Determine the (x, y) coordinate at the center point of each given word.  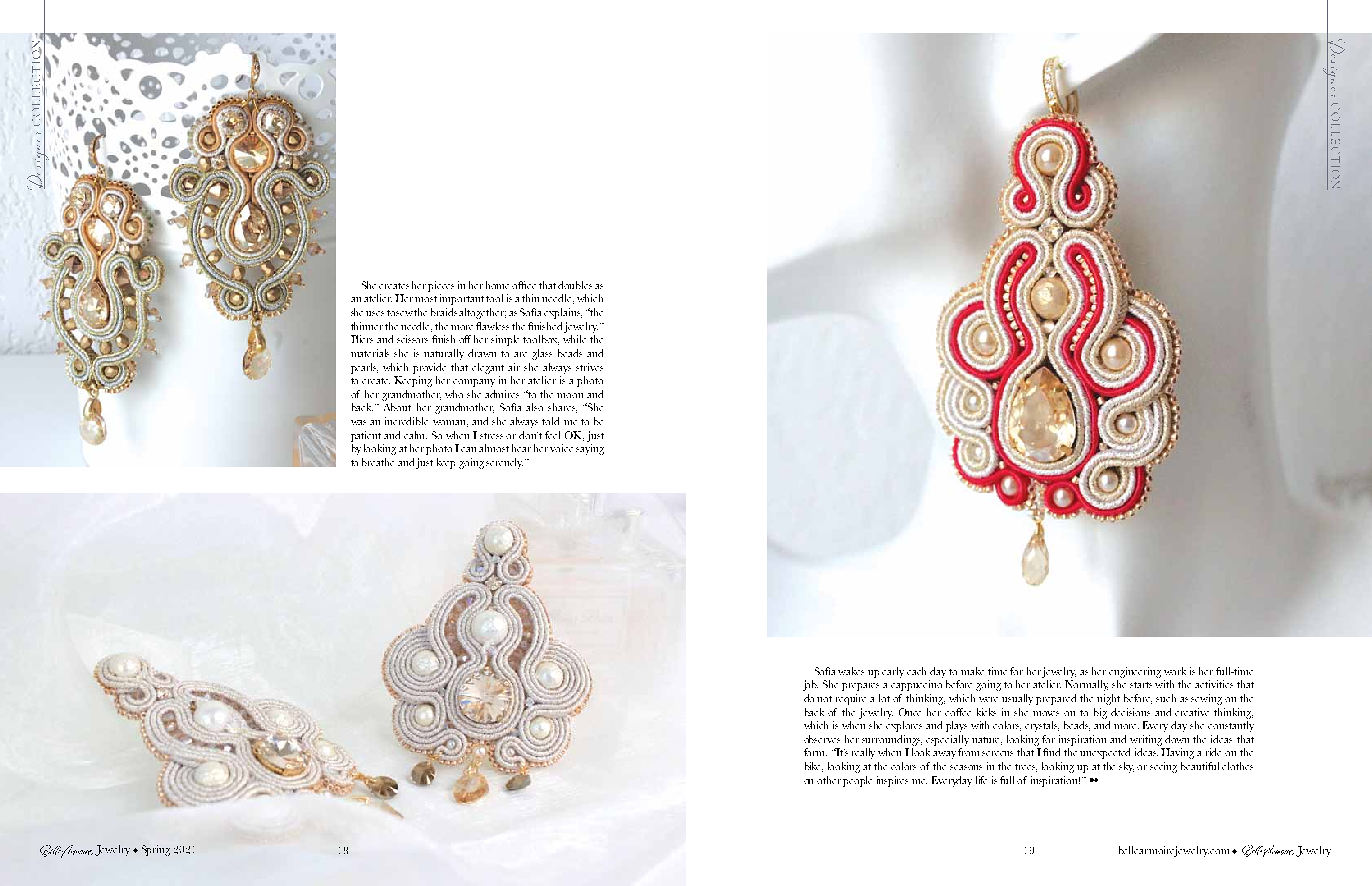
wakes (851, 671)
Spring (156, 850)
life (981, 780)
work (1175, 671)
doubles (575, 285)
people (857, 781)
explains (563, 313)
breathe (378, 462)
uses (375, 313)
